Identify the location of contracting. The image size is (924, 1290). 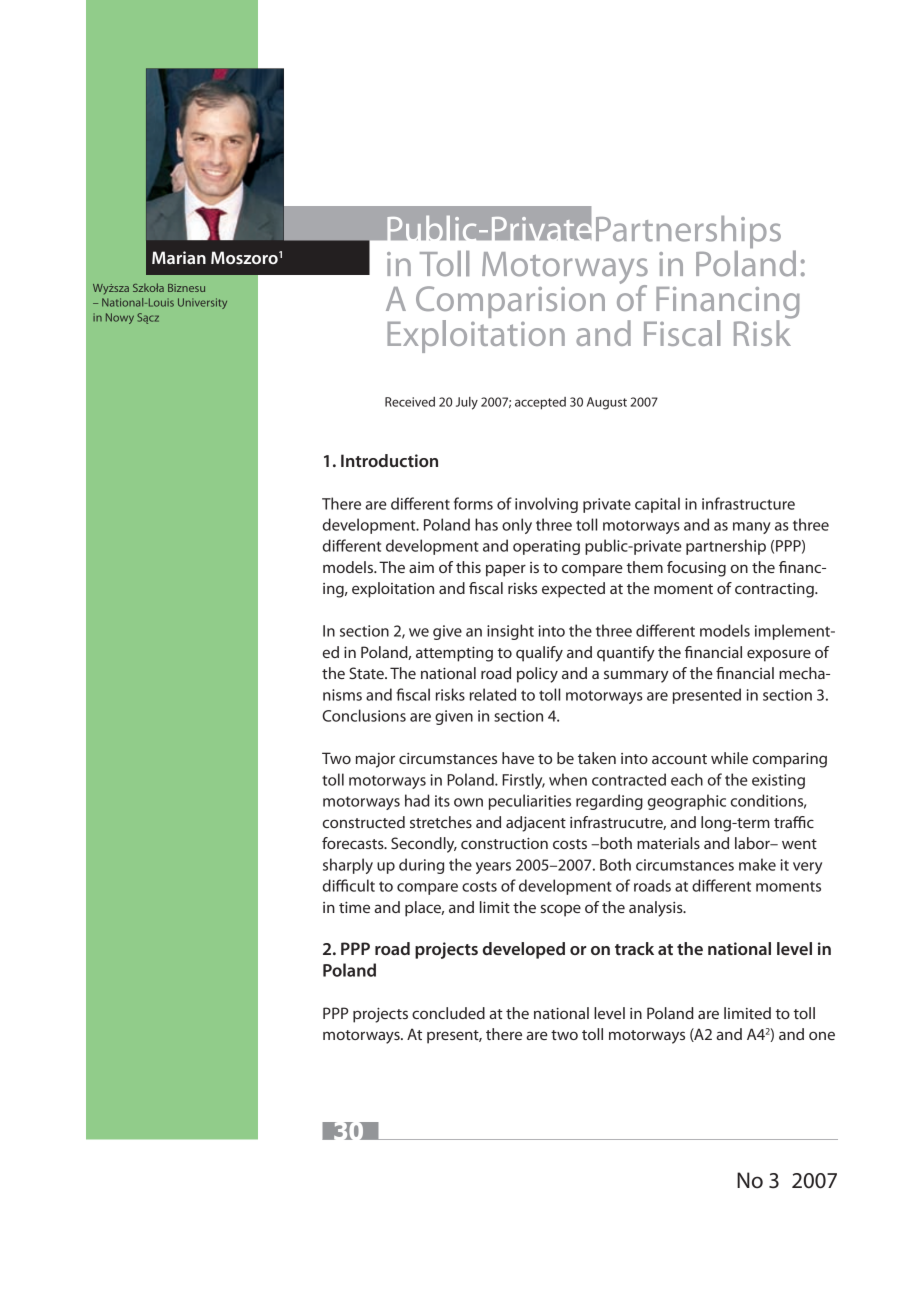
(775, 590).
